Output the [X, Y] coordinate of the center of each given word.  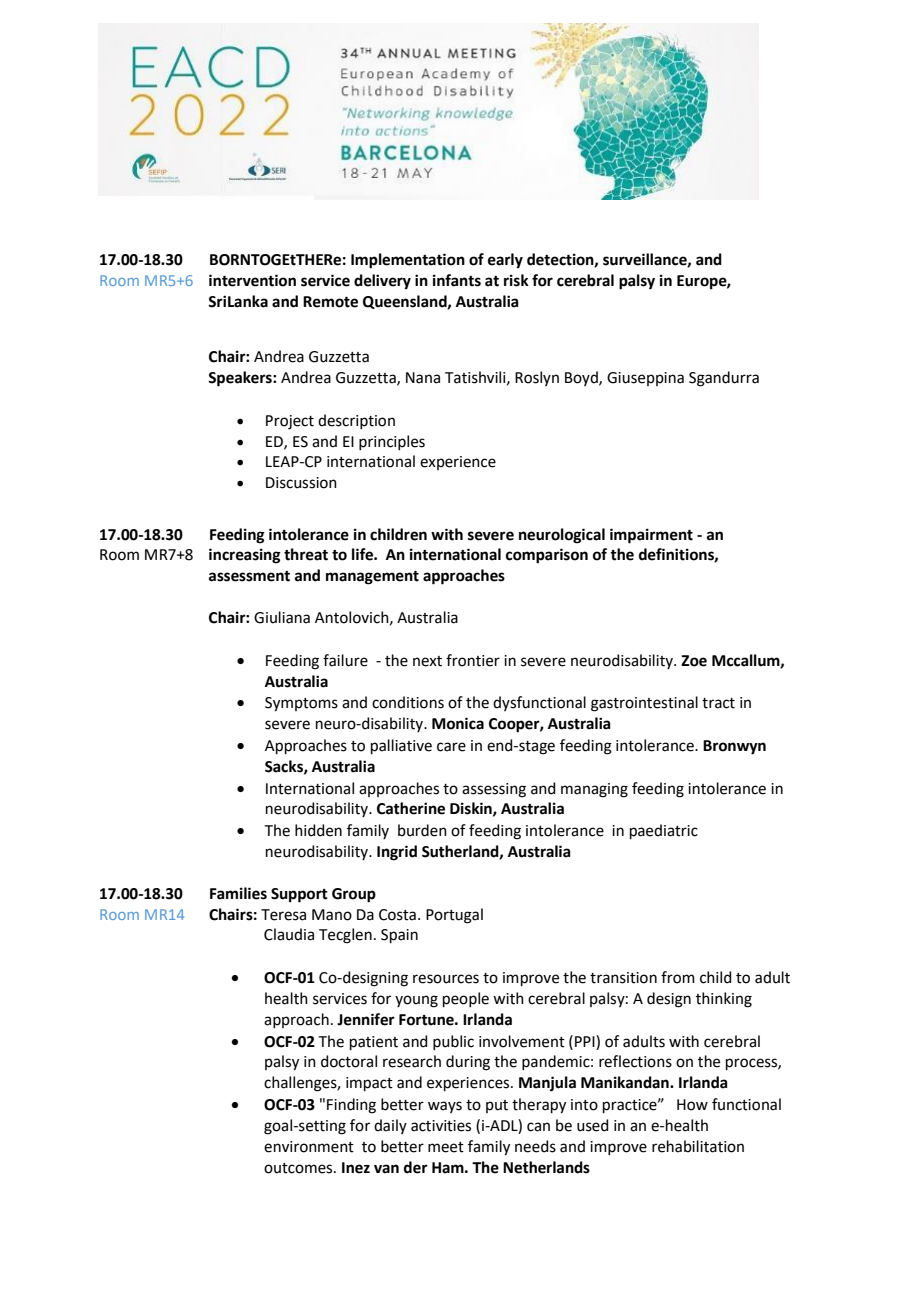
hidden [318, 830]
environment [309, 1147]
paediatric [664, 831]
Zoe [694, 661]
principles [392, 442]
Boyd [582, 378]
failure [345, 660]
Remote [330, 302]
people [466, 999]
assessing [494, 790]
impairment [651, 536]
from [678, 977]
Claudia [289, 934]
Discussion [301, 483]
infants [457, 280]
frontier [473, 660]
